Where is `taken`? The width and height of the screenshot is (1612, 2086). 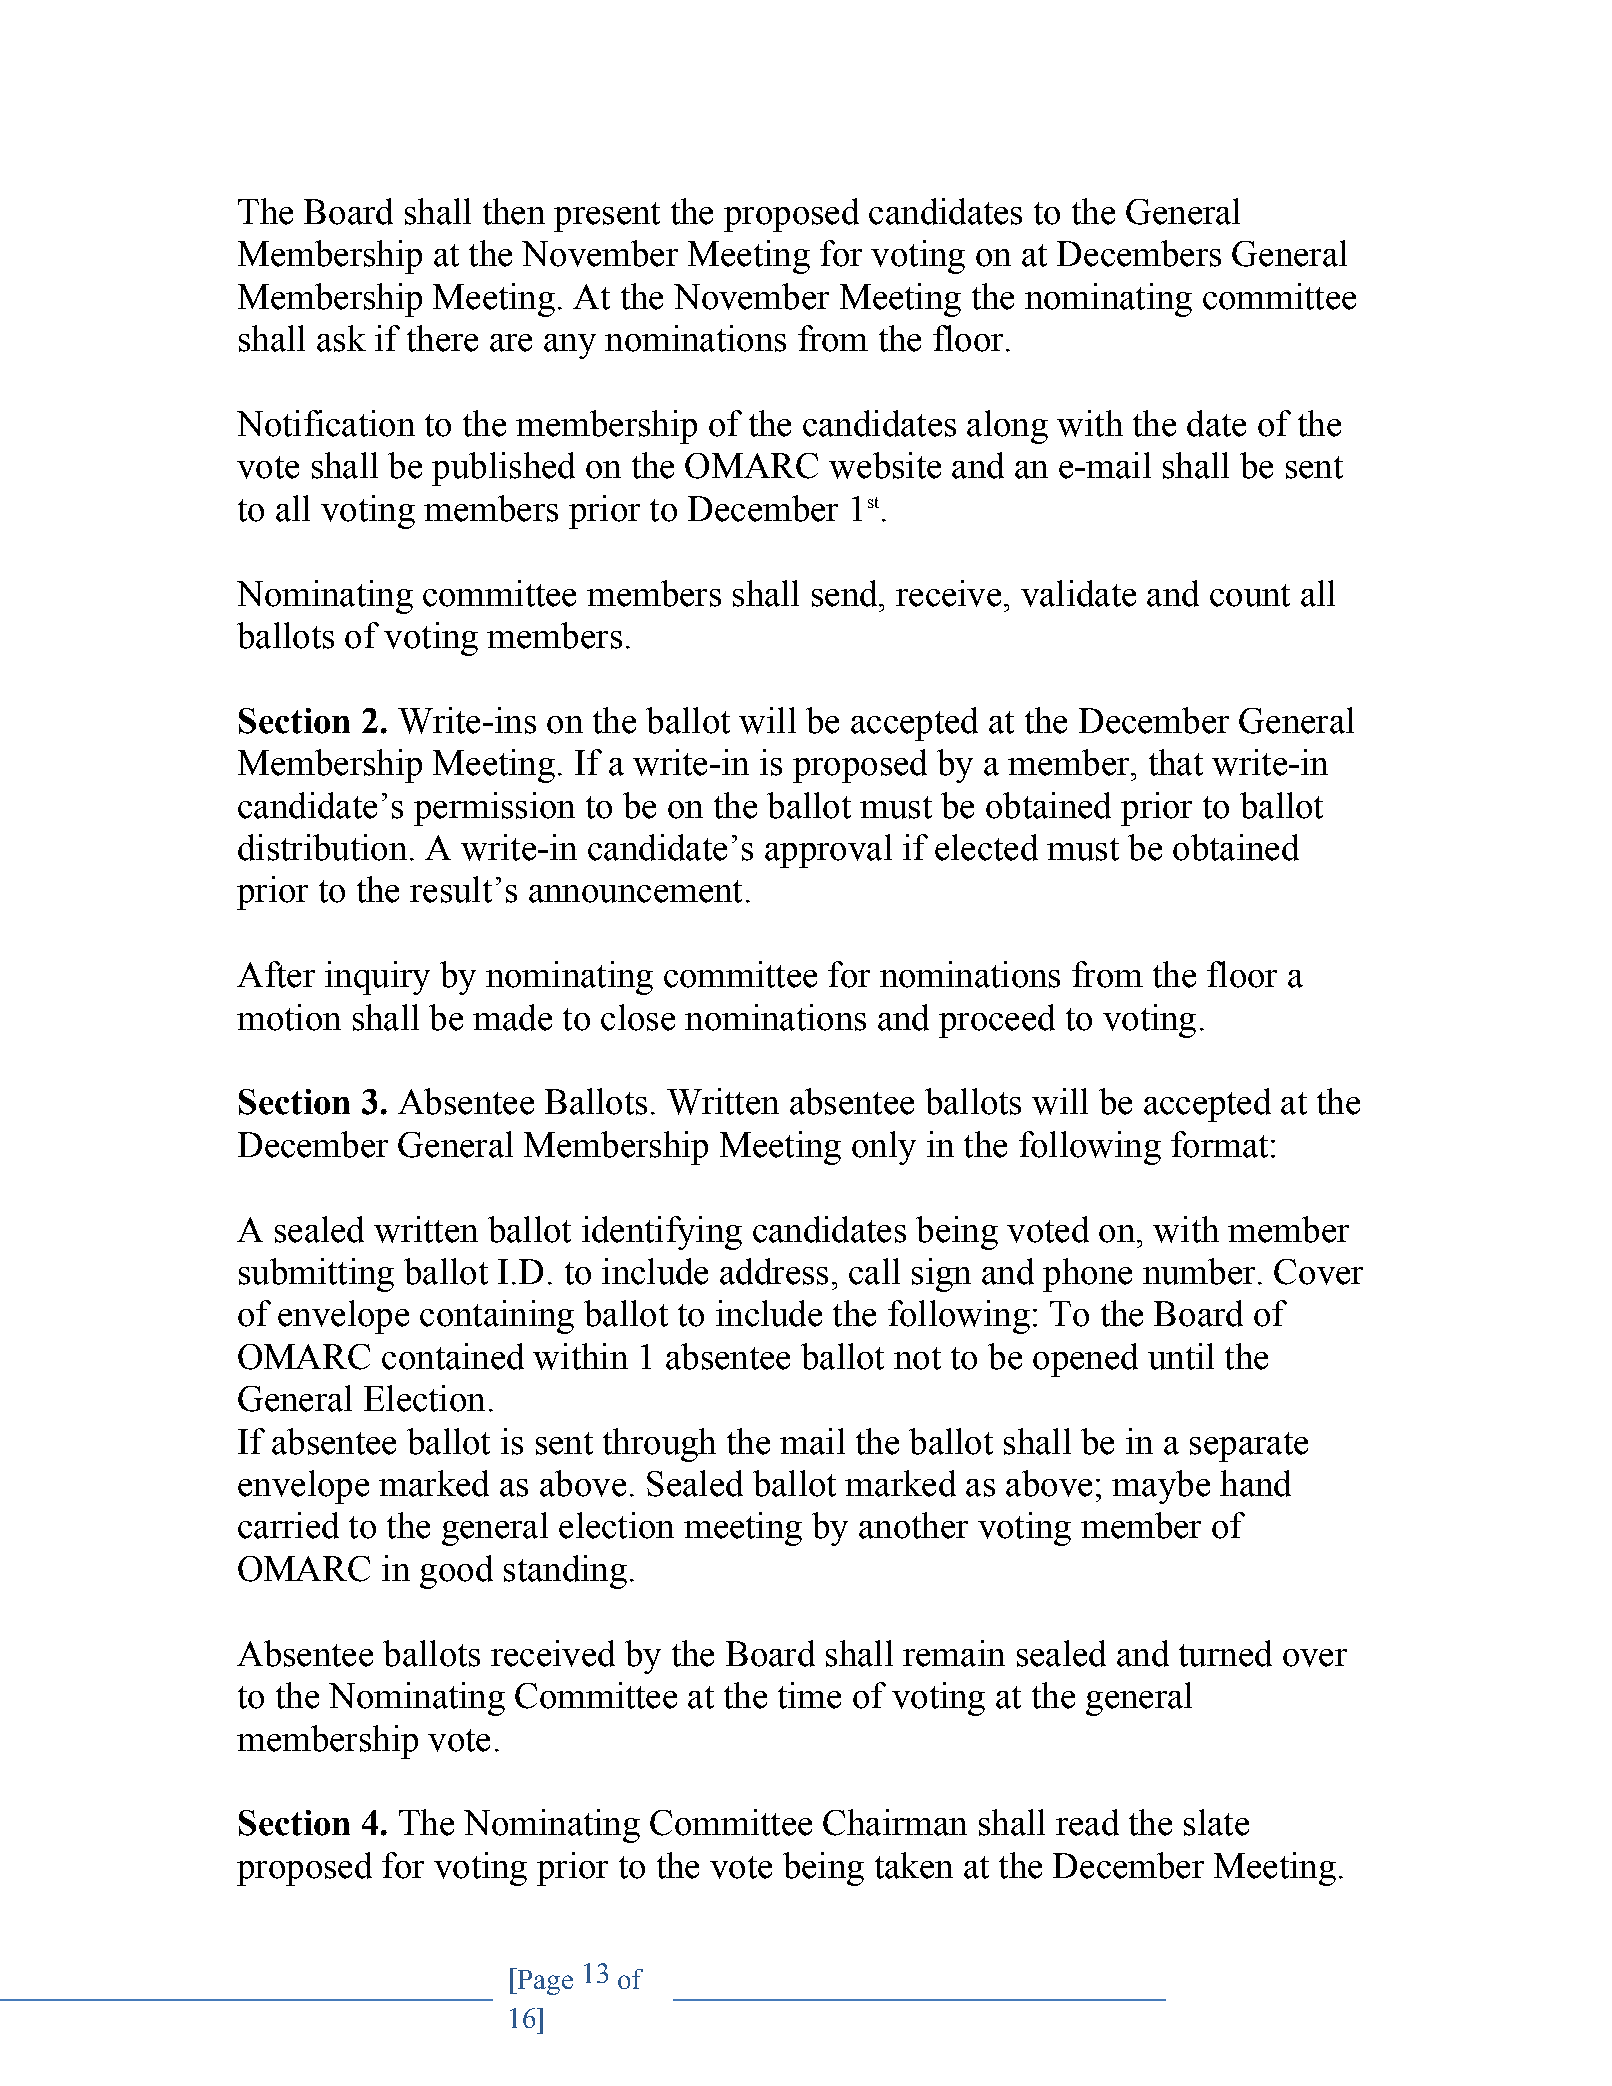
taken is located at coordinates (914, 1865).
